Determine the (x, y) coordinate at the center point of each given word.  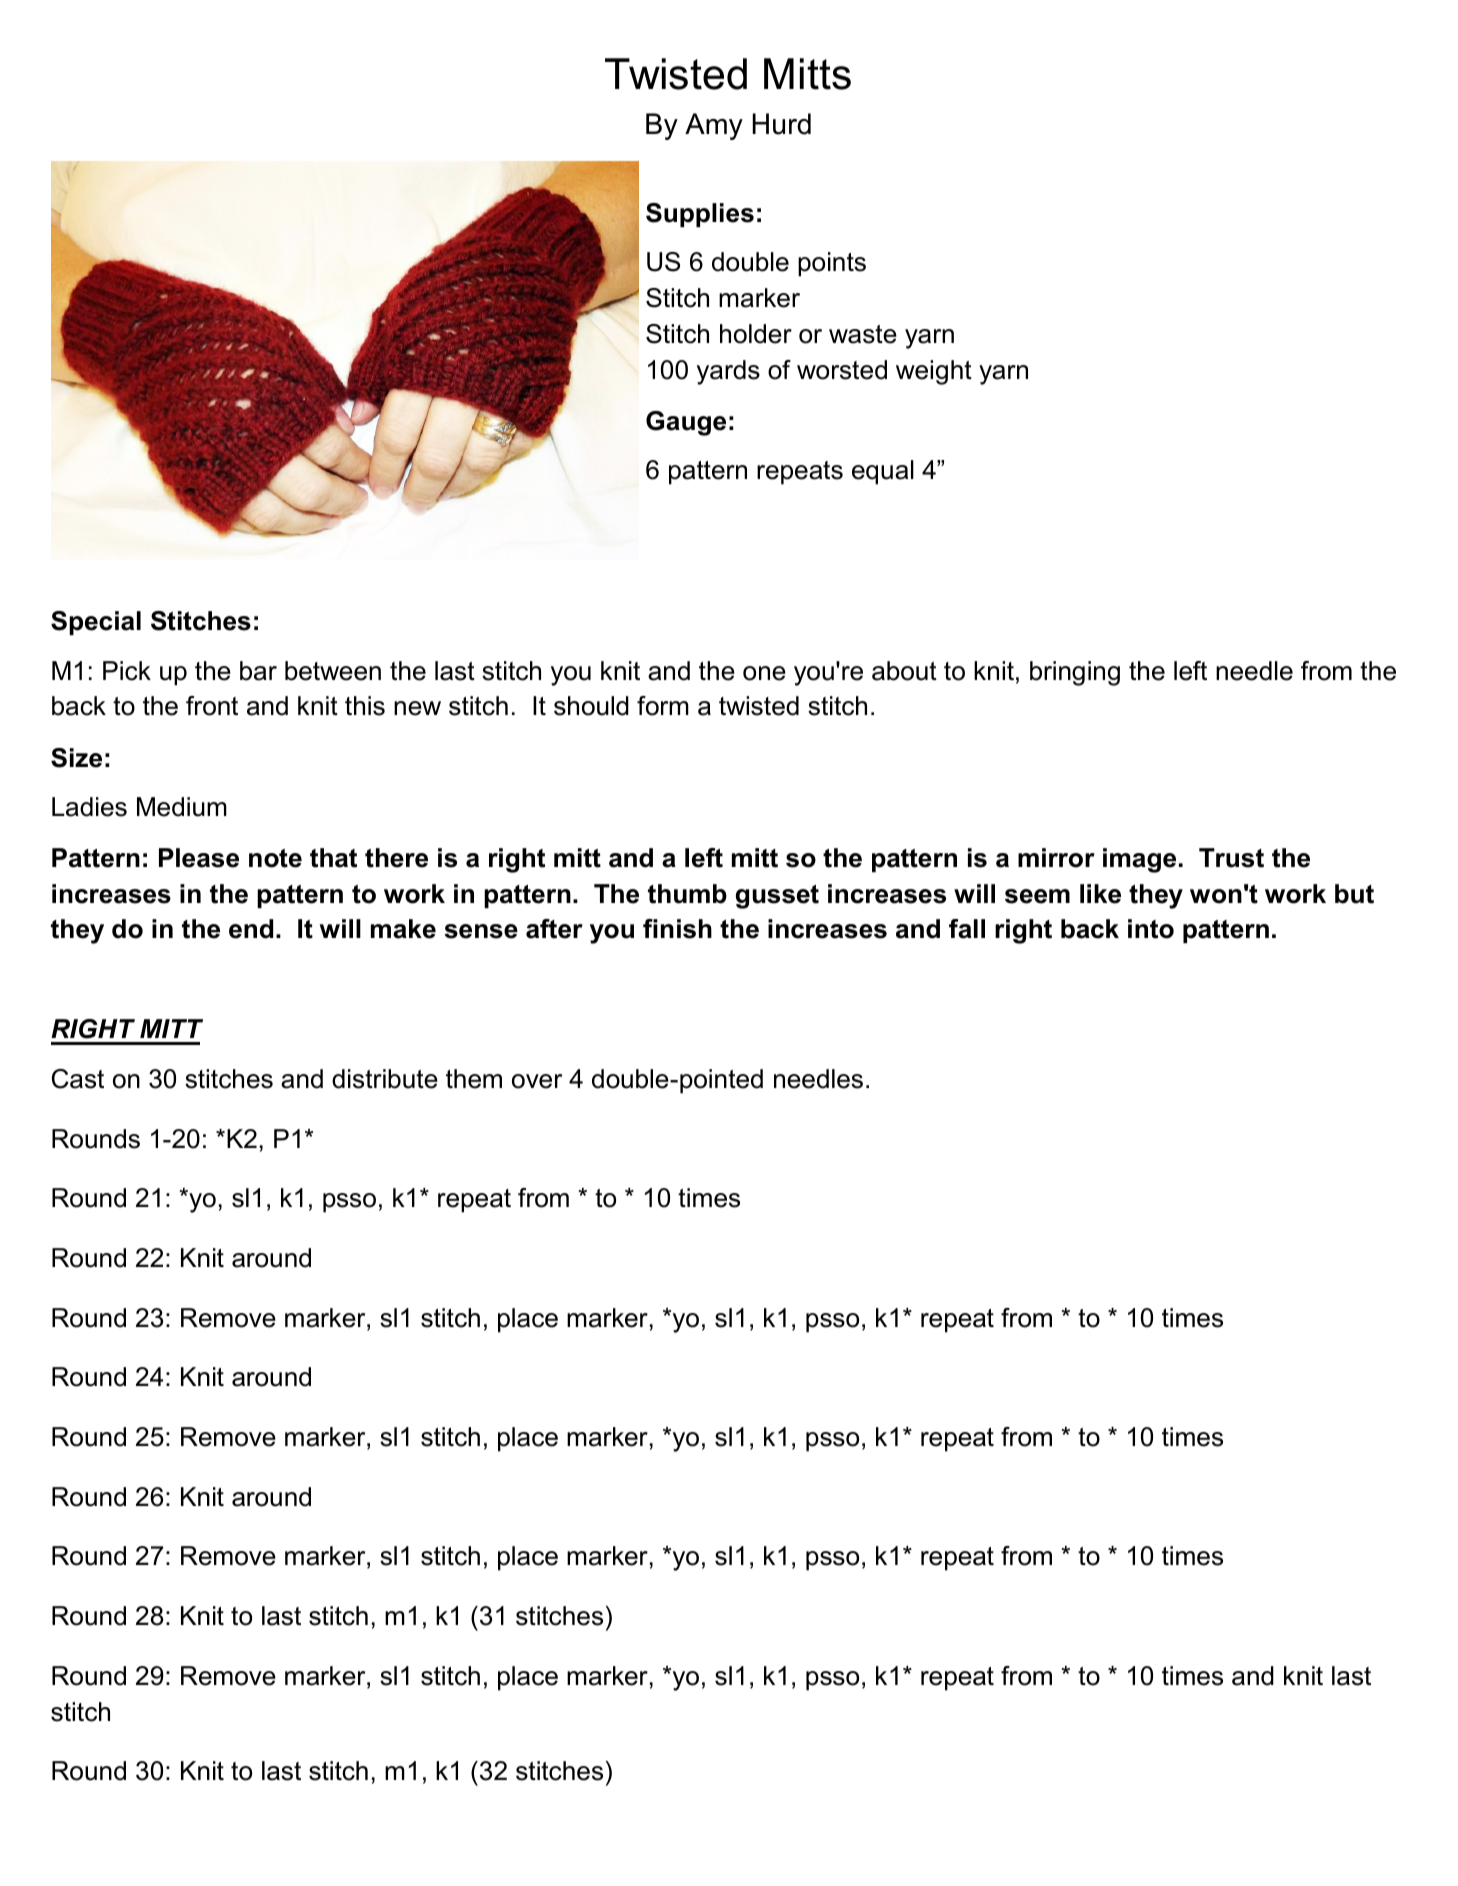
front (212, 706)
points (832, 264)
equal (883, 472)
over (537, 1081)
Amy (714, 126)
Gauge (686, 423)
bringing (1075, 673)
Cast (78, 1079)
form (663, 706)
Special (96, 623)
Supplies (700, 215)
